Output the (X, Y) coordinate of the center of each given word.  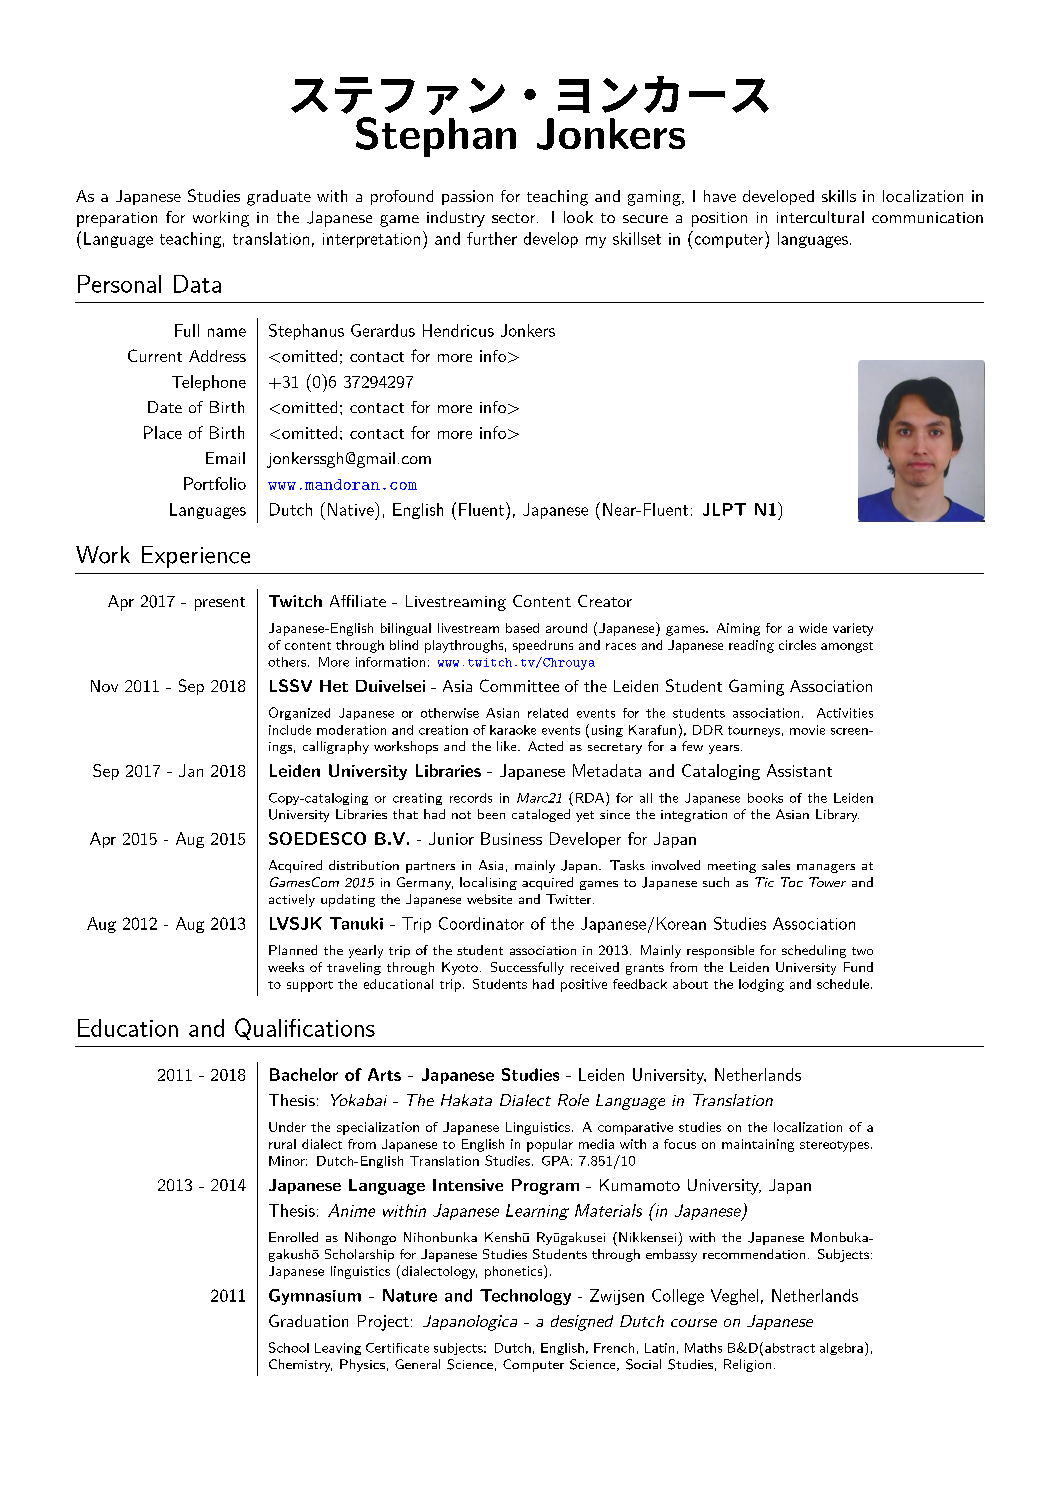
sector (513, 218)
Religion (747, 1365)
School (289, 1347)
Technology (525, 1297)
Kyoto (460, 968)
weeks (286, 967)
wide (813, 628)
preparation (117, 219)
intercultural (820, 217)
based (522, 628)
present (220, 604)
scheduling (814, 951)
